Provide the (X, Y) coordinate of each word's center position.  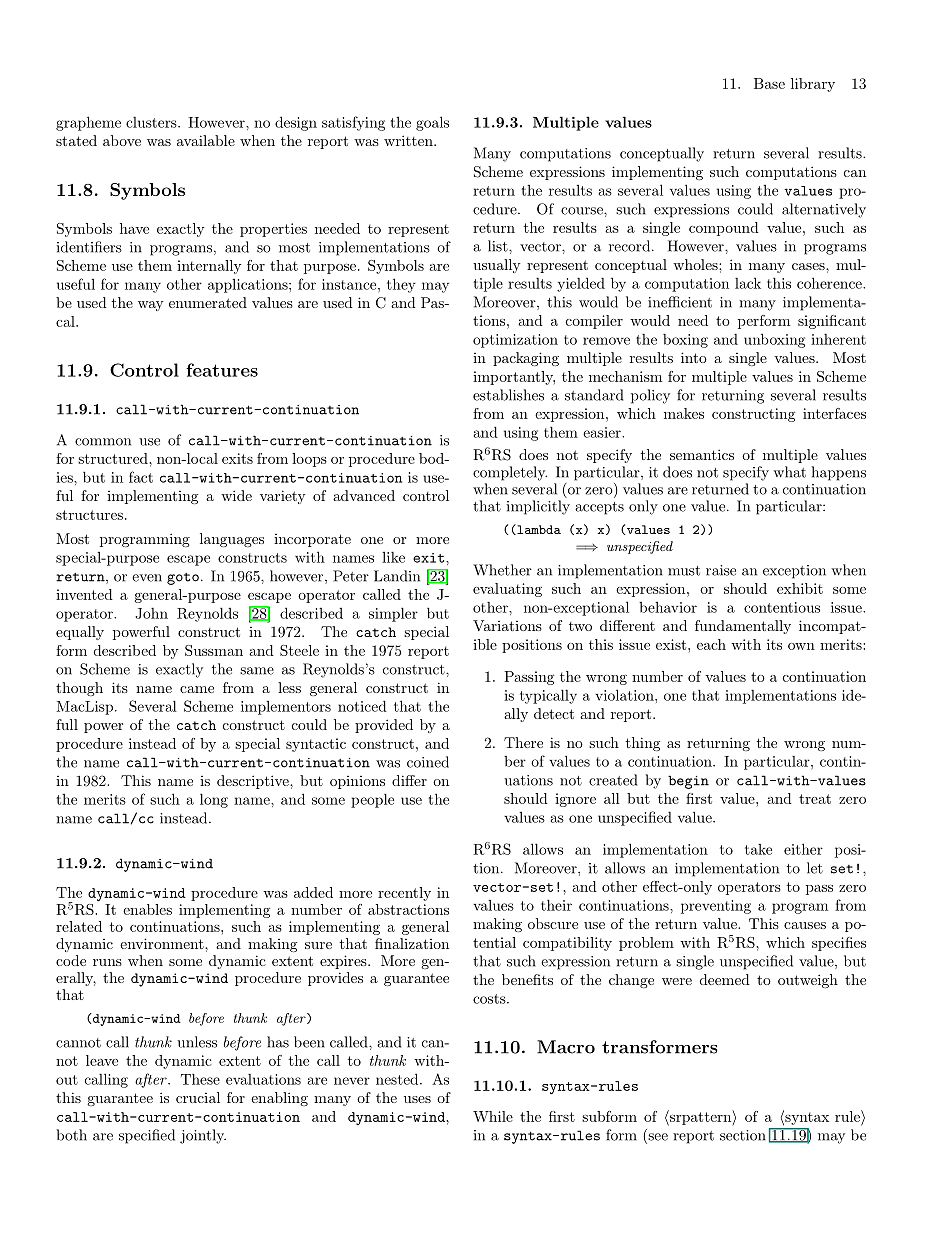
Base (769, 83)
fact (141, 477)
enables (147, 909)
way (151, 306)
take (758, 849)
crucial (198, 1097)
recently (404, 894)
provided (384, 726)
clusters (152, 122)
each (711, 644)
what (789, 472)
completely (510, 473)
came (197, 689)
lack (748, 283)
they (401, 285)
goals (432, 123)
